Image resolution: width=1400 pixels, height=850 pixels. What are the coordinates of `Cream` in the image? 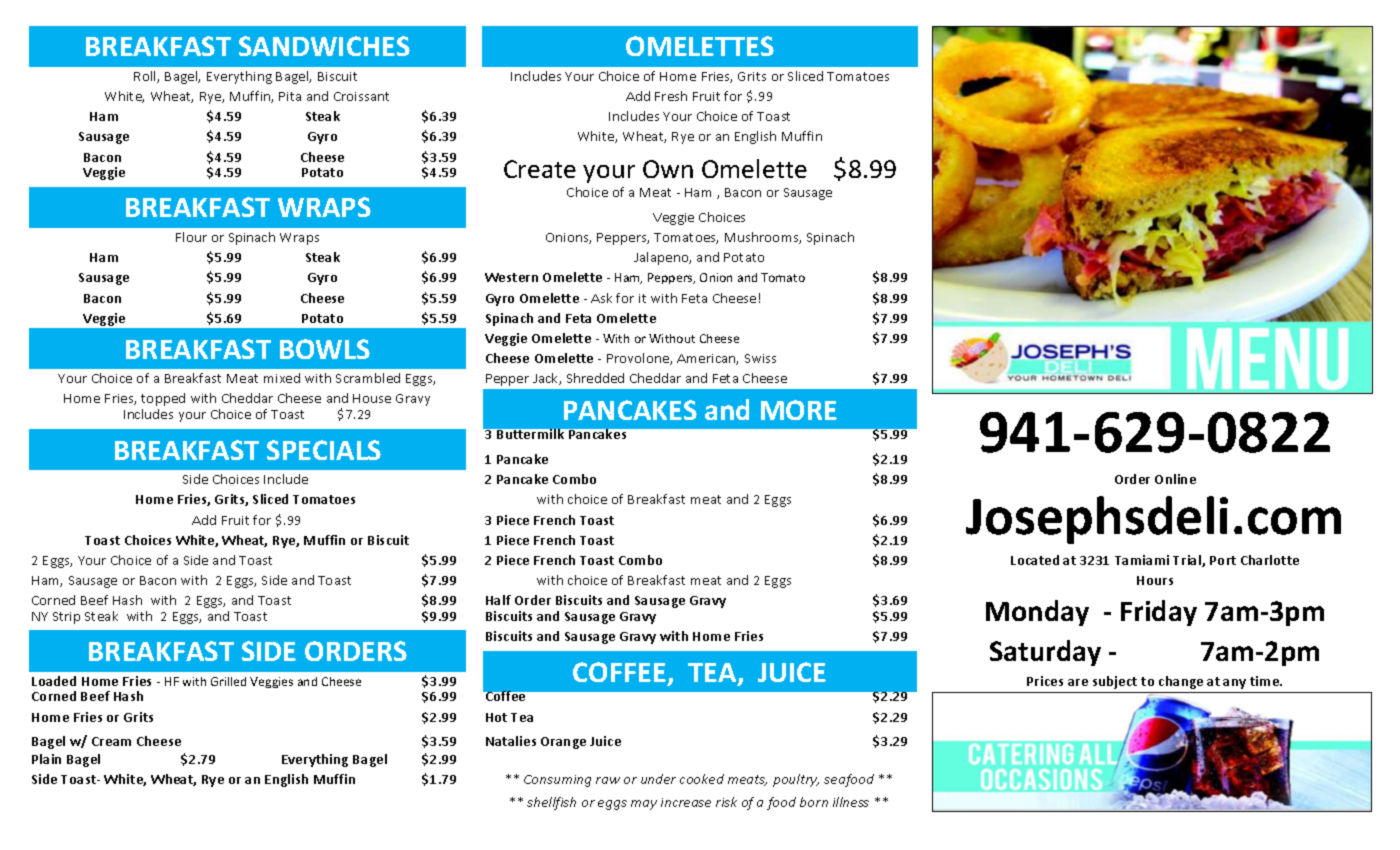 It's located at (111, 741).
